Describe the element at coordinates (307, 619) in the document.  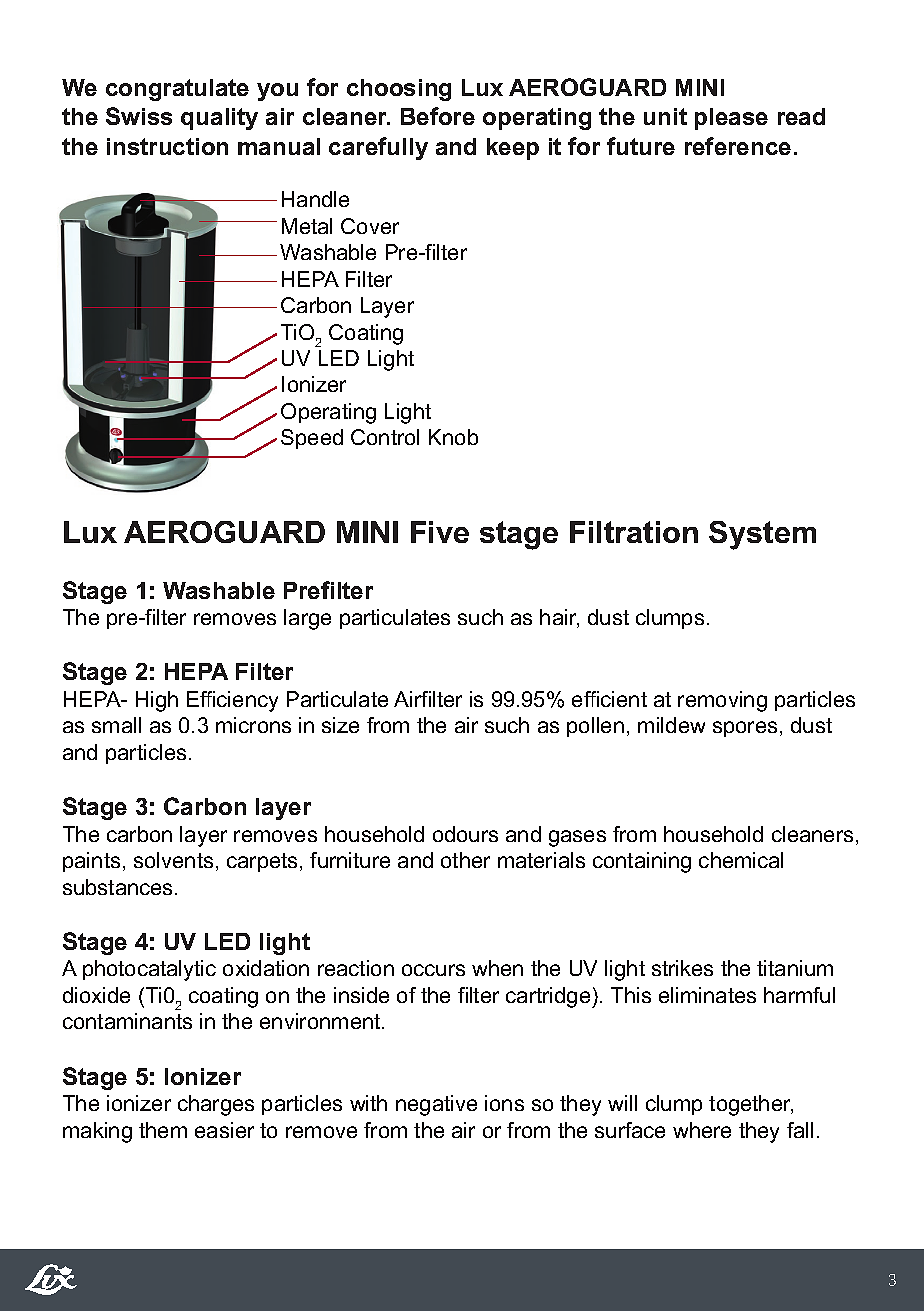
I see `large` at that location.
